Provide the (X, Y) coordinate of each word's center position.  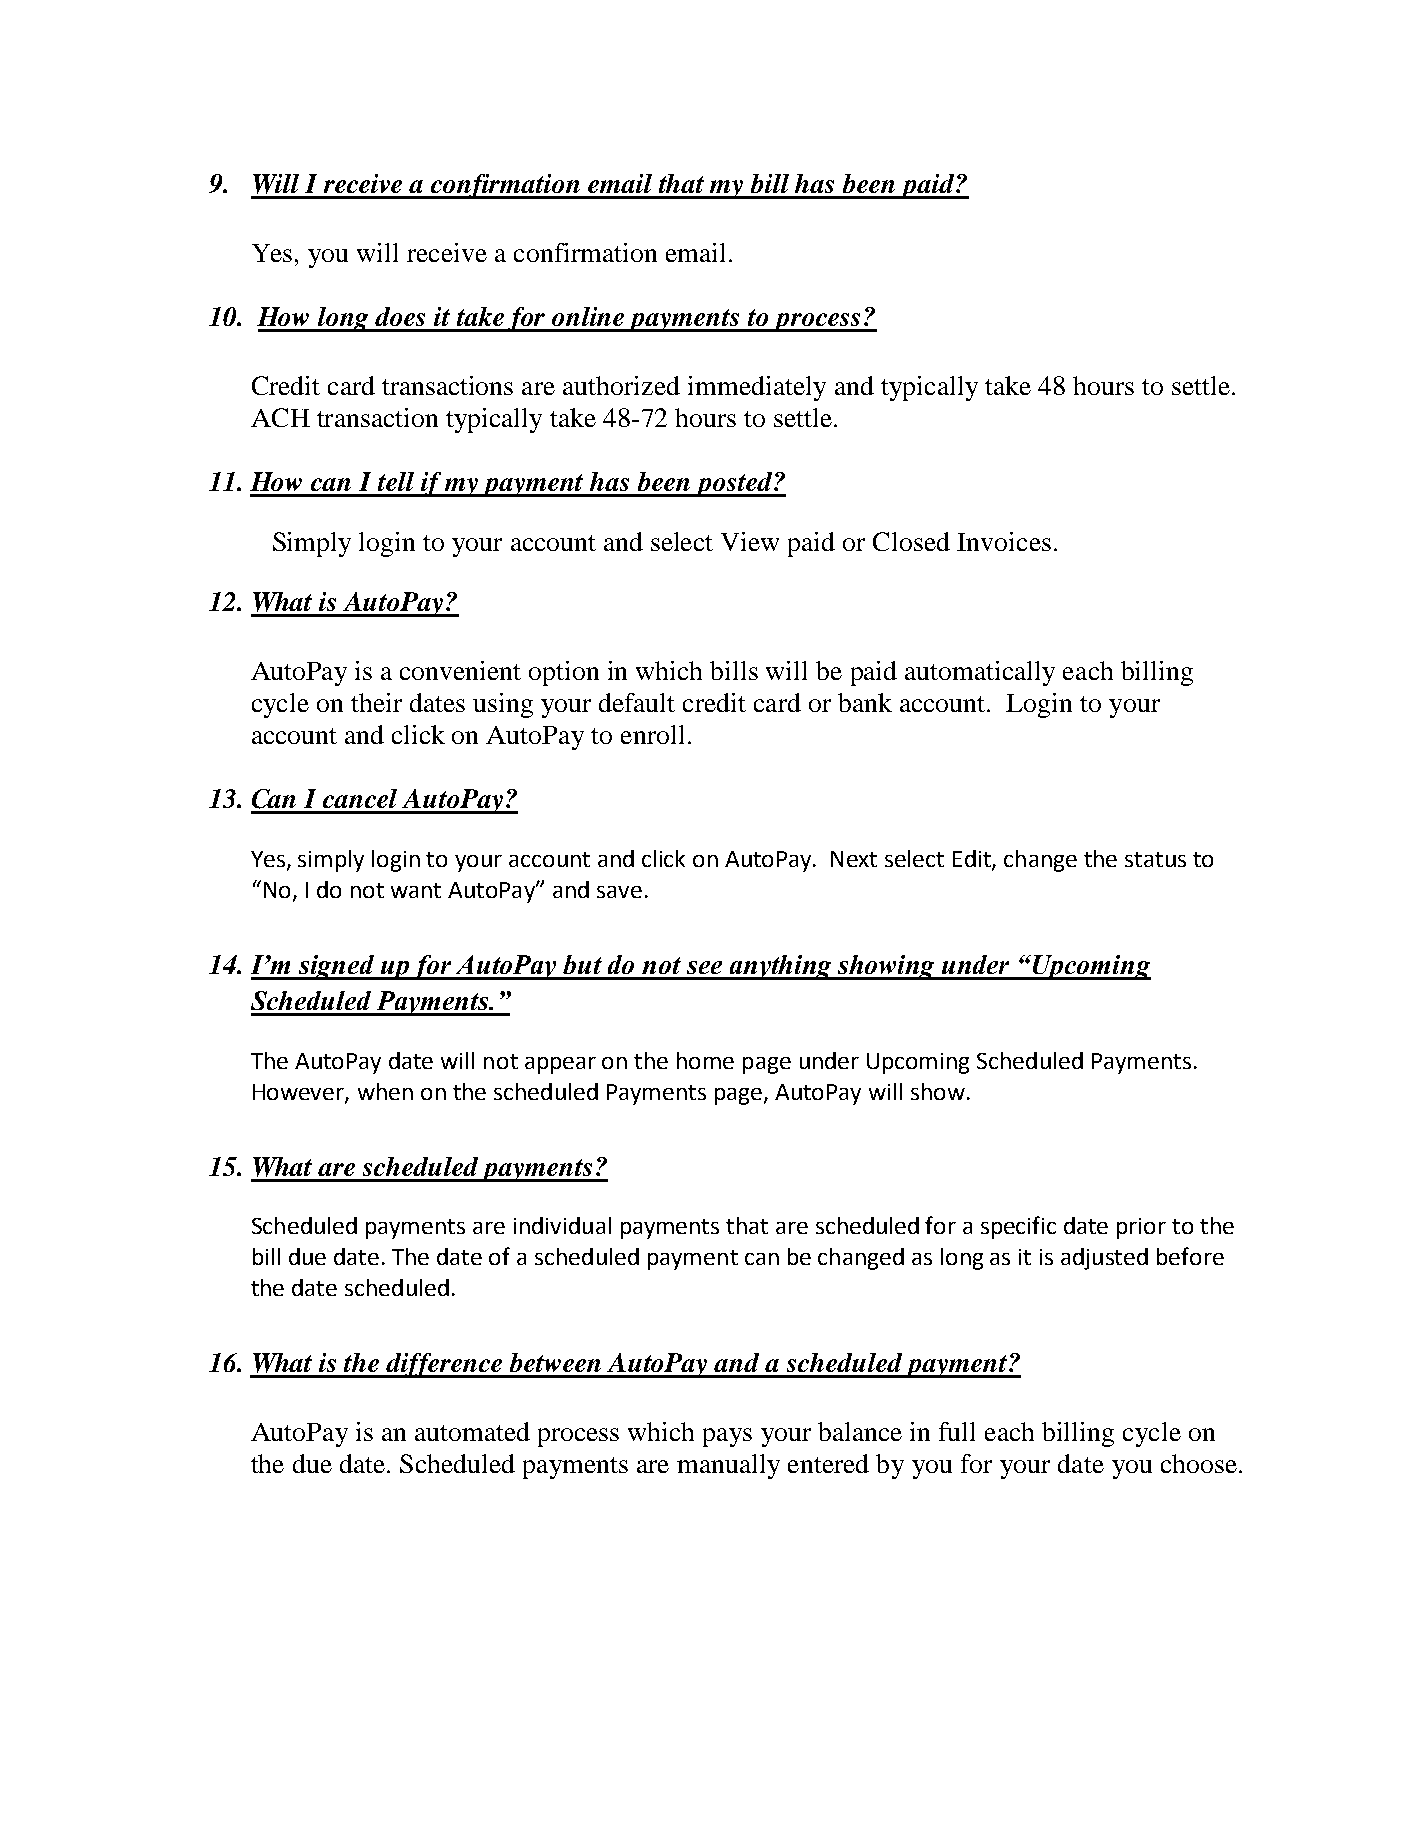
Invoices (1004, 541)
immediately (757, 388)
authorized (621, 385)
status (1155, 859)
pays (727, 1437)
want (416, 890)
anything (781, 967)
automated (472, 1431)
